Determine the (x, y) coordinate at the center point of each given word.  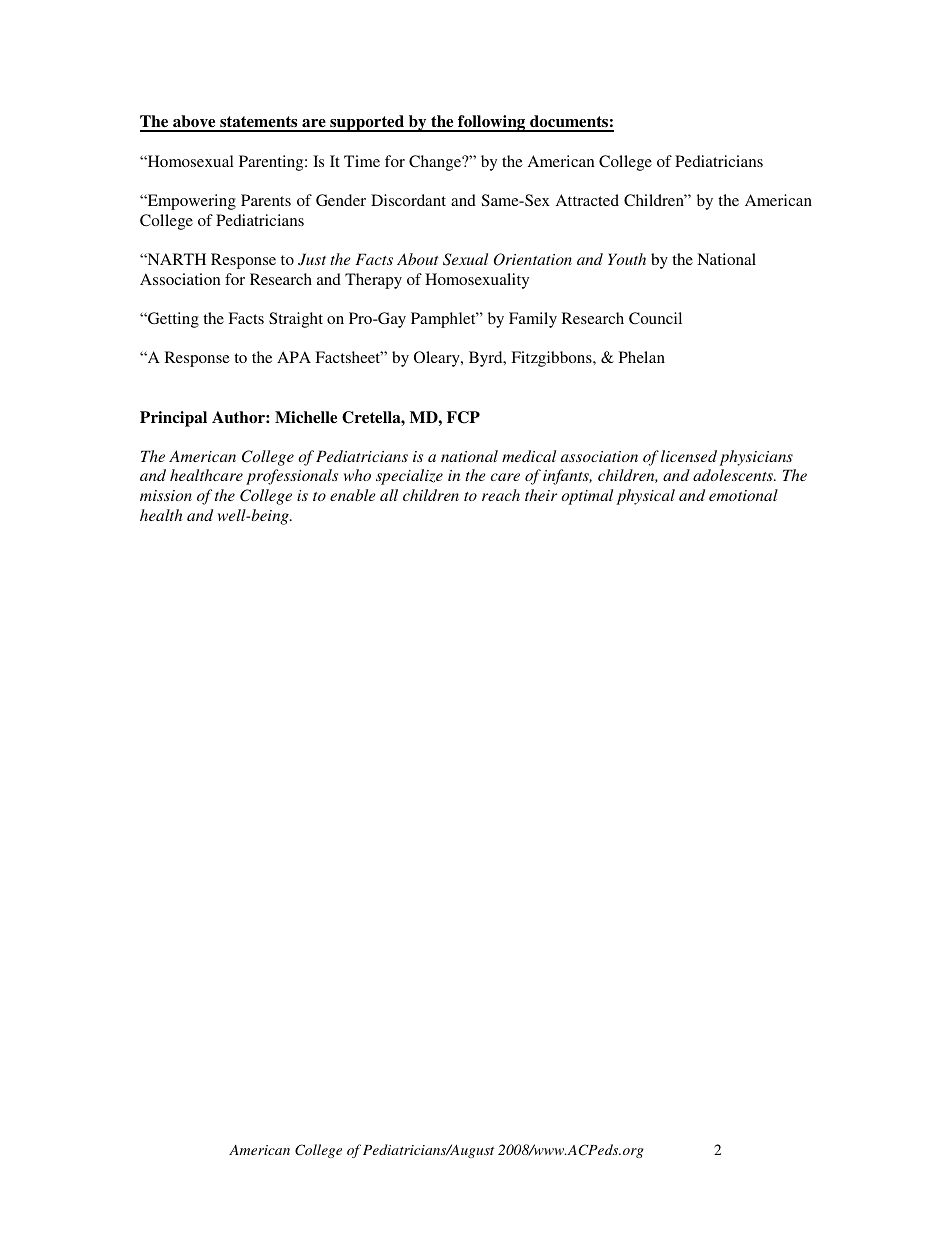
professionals (292, 477)
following (492, 123)
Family (533, 320)
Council (655, 318)
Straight (296, 320)
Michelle (306, 417)
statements (259, 123)
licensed (689, 456)
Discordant (408, 200)
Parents (266, 200)
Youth (627, 259)
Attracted (587, 200)
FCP (463, 417)
